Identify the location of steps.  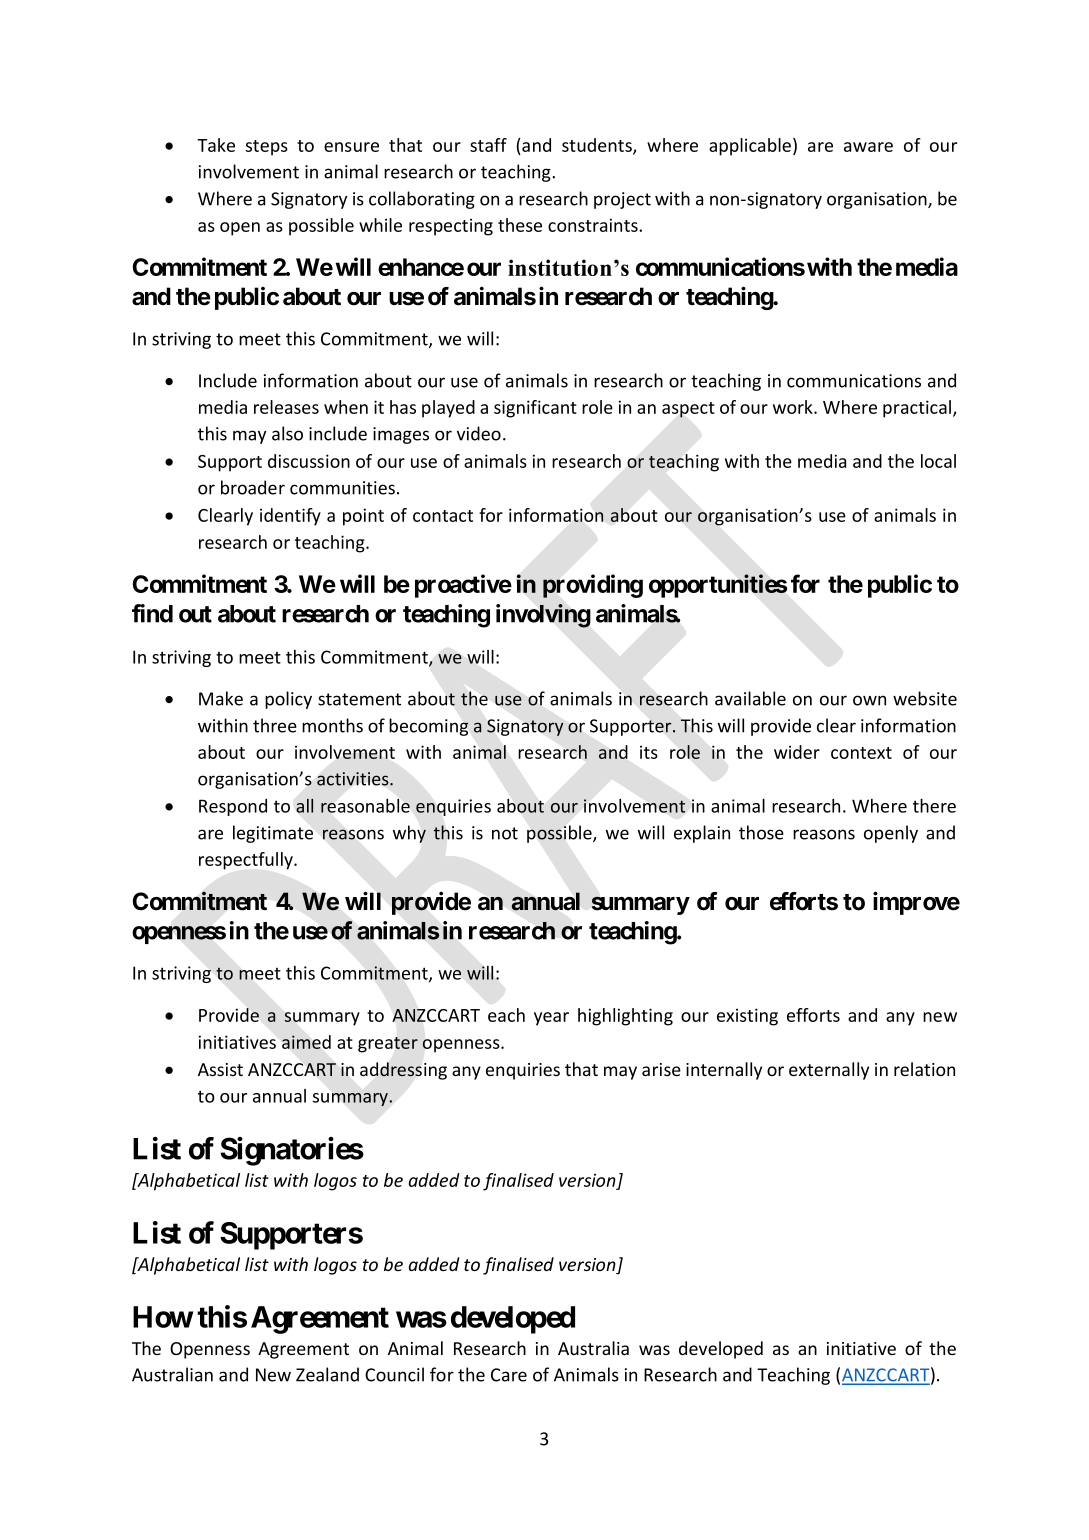
(267, 148).
